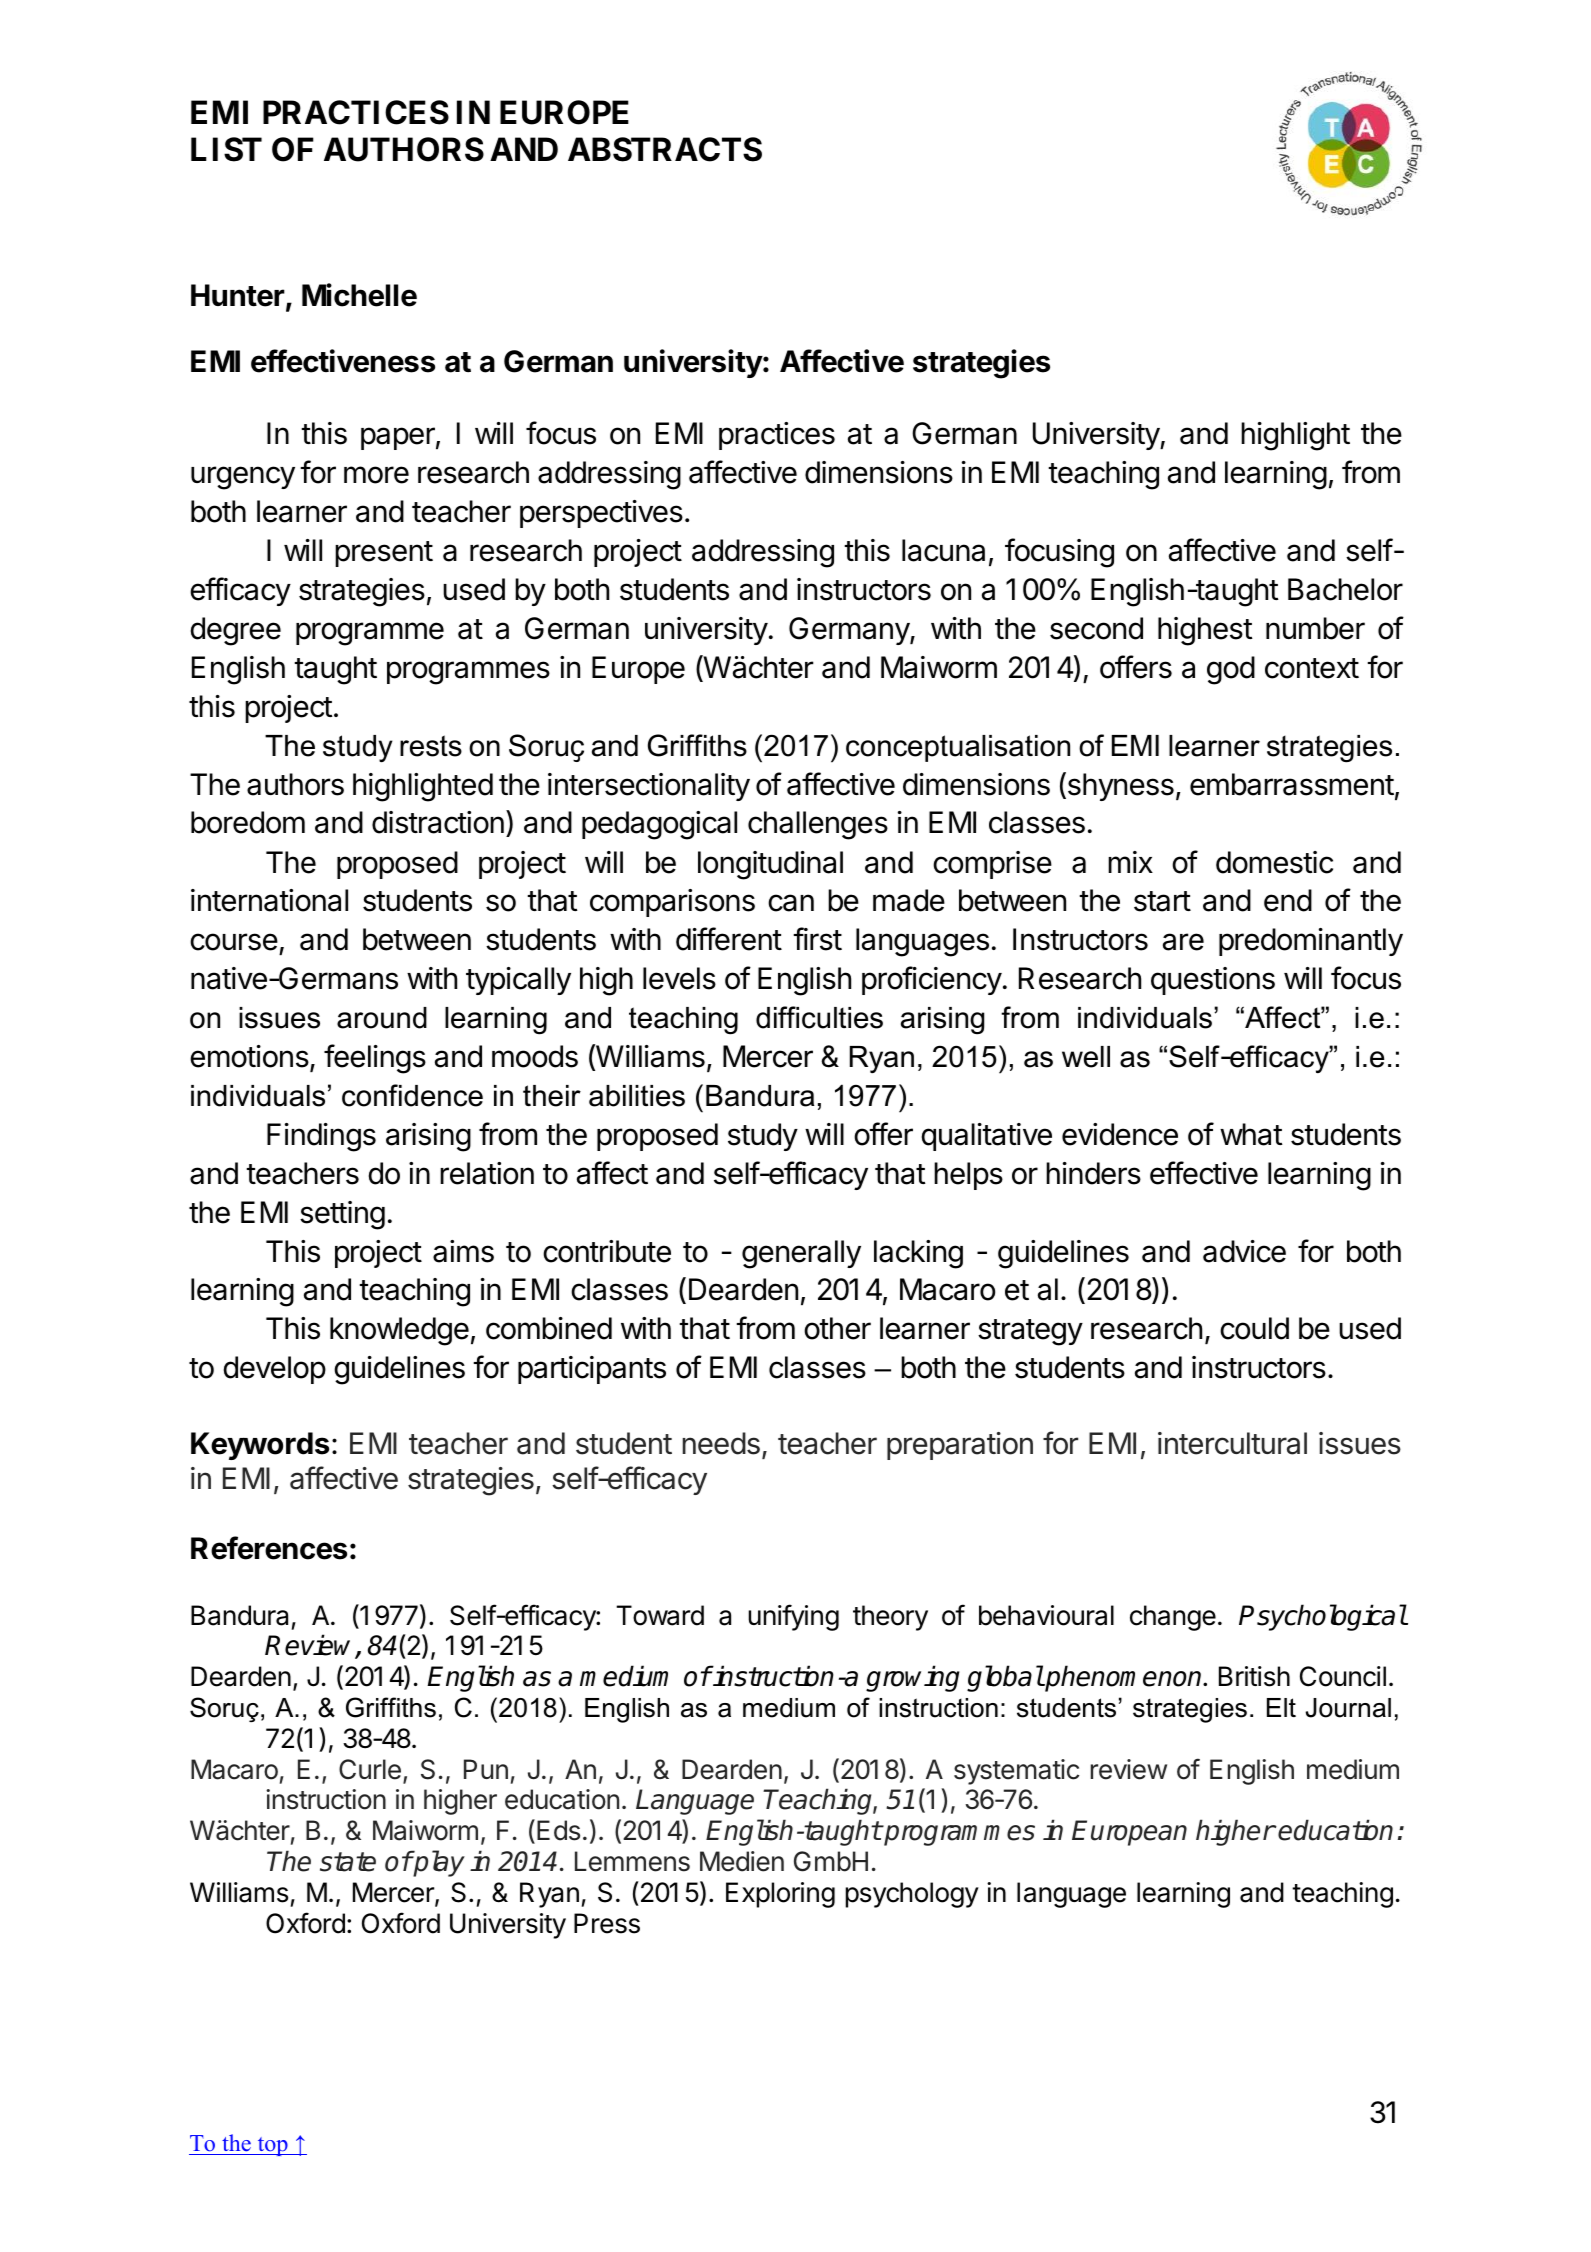 The width and height of the image is (1591, 2252). What do you see at coordinates (601, 514) in the image?
I see `perspectives` at bounding box center [601, 514].
